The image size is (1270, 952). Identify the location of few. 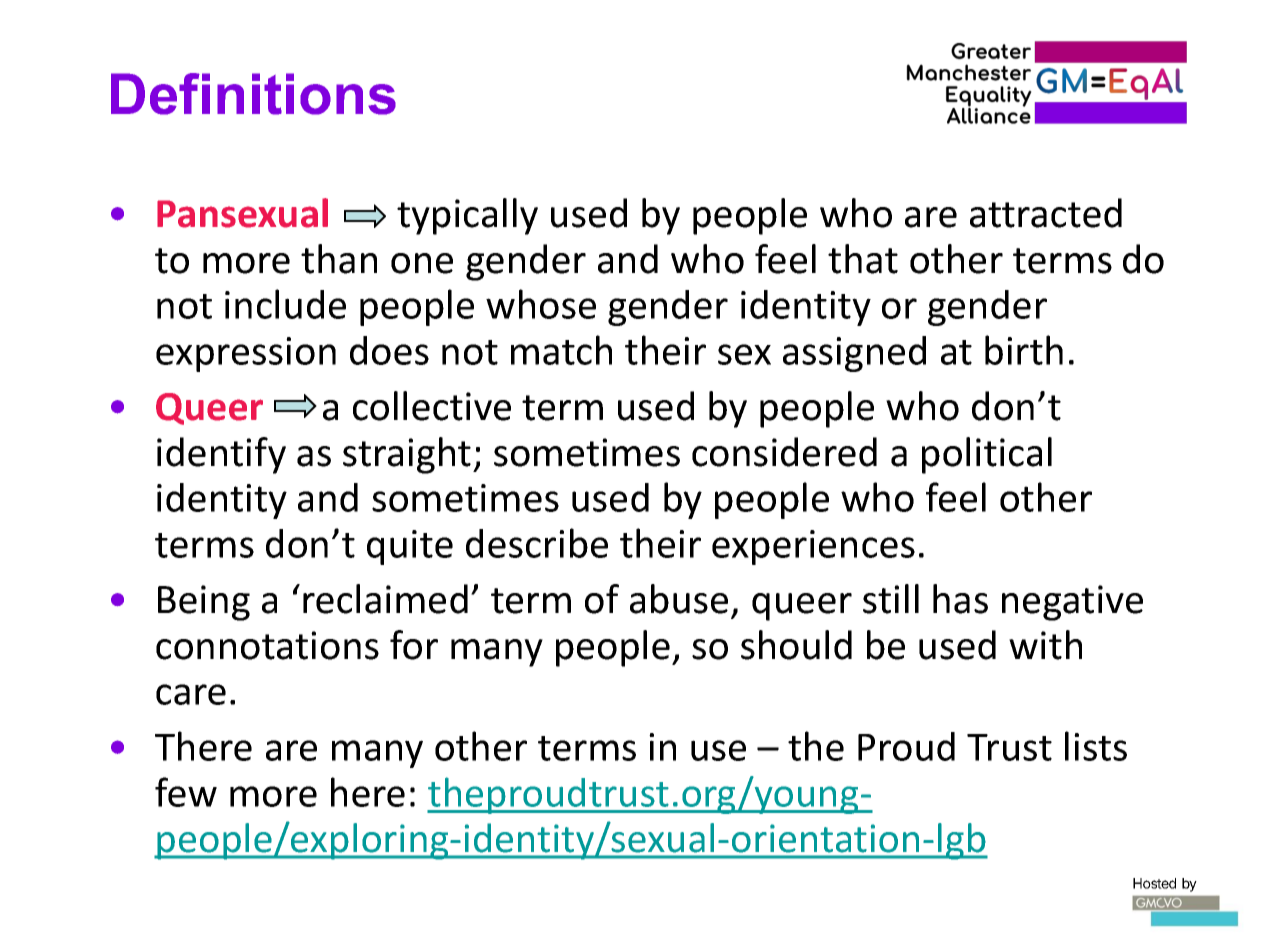
(186, 792).
